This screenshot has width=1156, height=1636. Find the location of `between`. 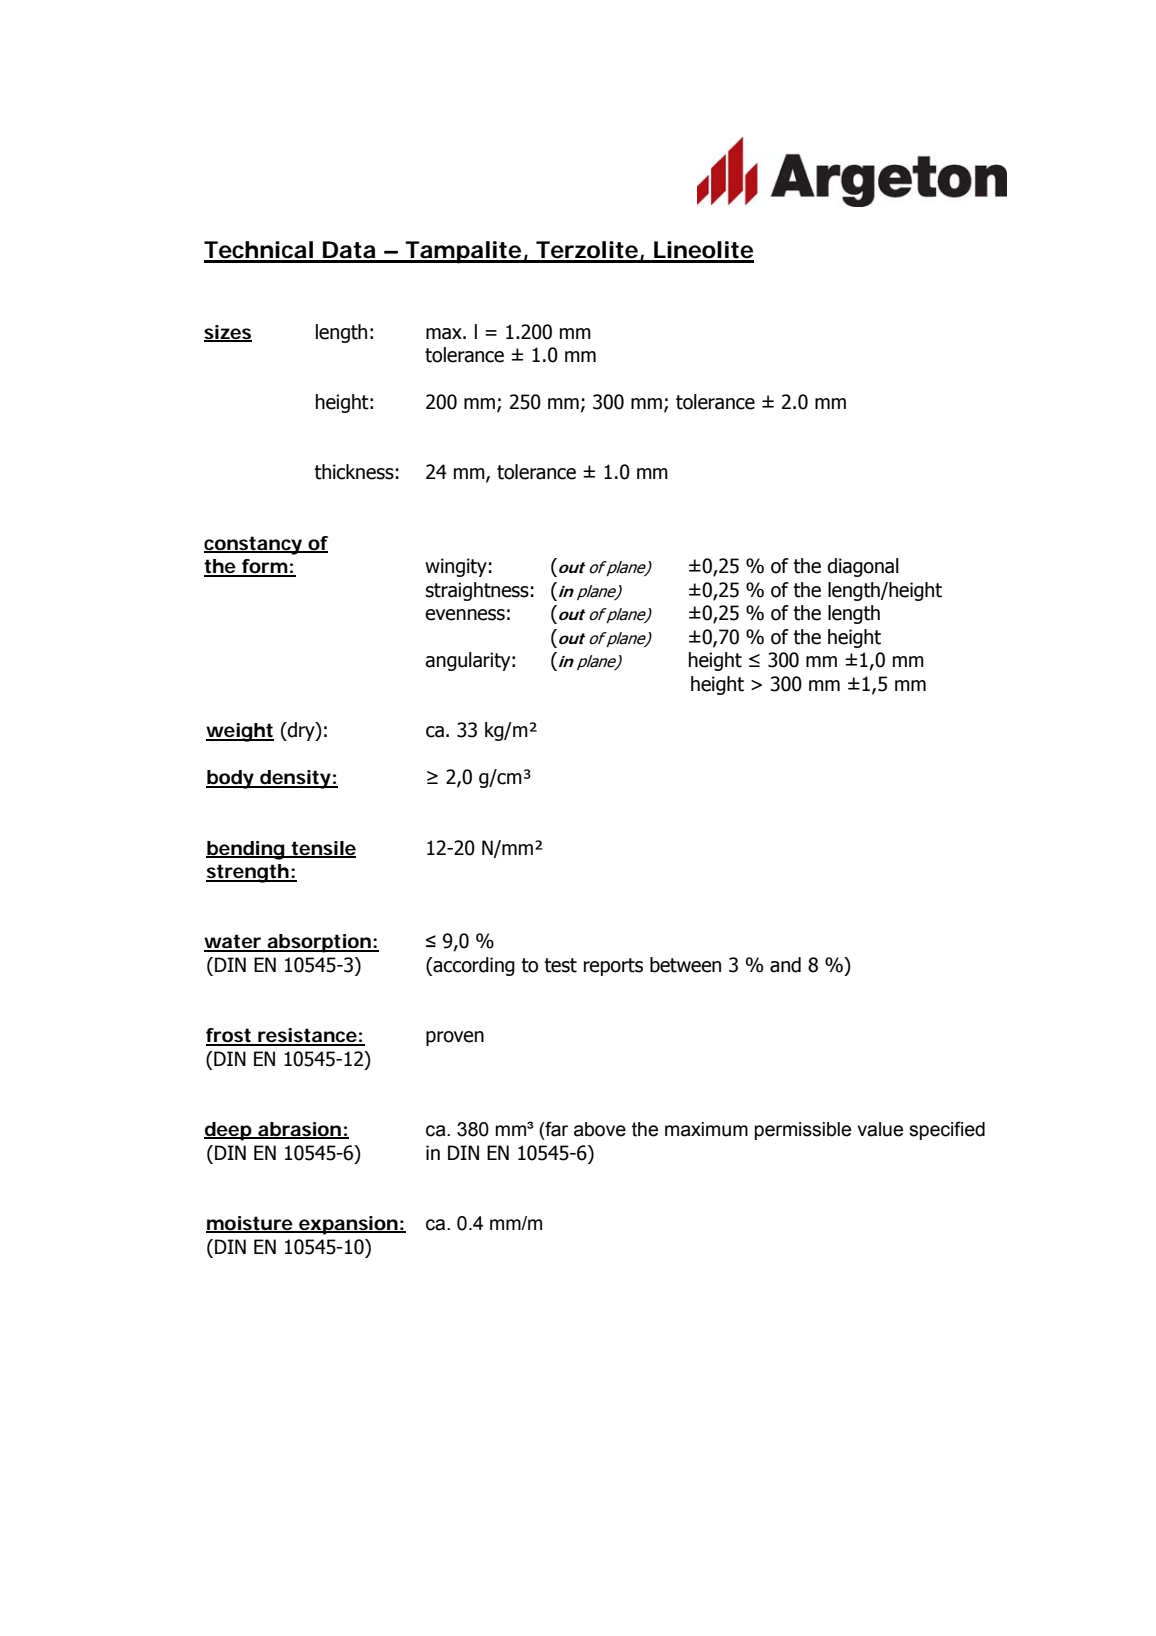

between is located at coordinates (685, 965).
